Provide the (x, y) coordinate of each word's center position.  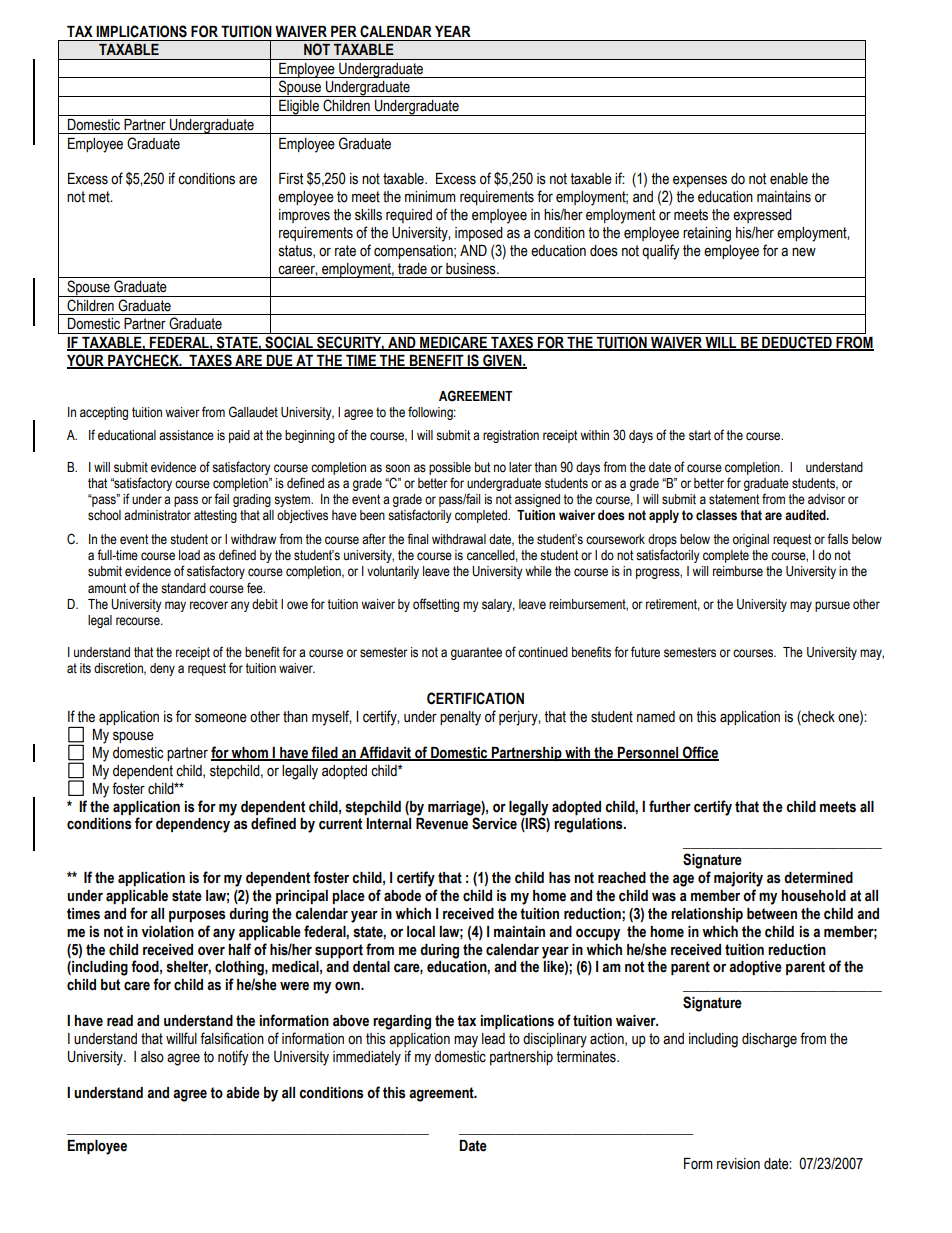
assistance (186, 435)
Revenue (442, 824)
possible (450, 468)
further (670, 806)
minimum (430, 197)
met (100, 197)
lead (493, 1039)
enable (789, 179)
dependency (193, 825)
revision (738, 1164)
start (700, 435)
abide (243, 1093)
